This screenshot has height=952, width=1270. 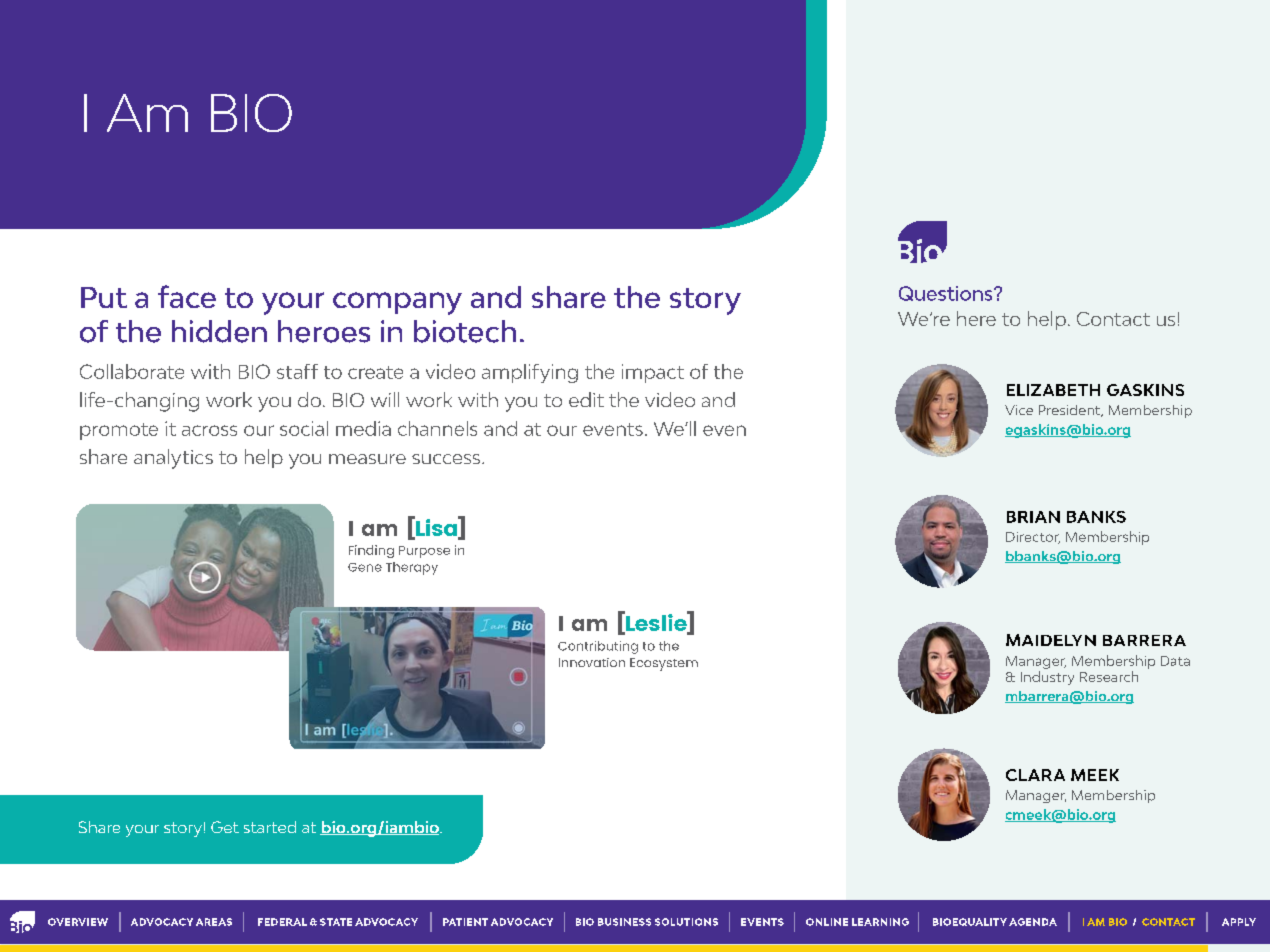 I want to click on Research, so click(x=1109, y=676).
